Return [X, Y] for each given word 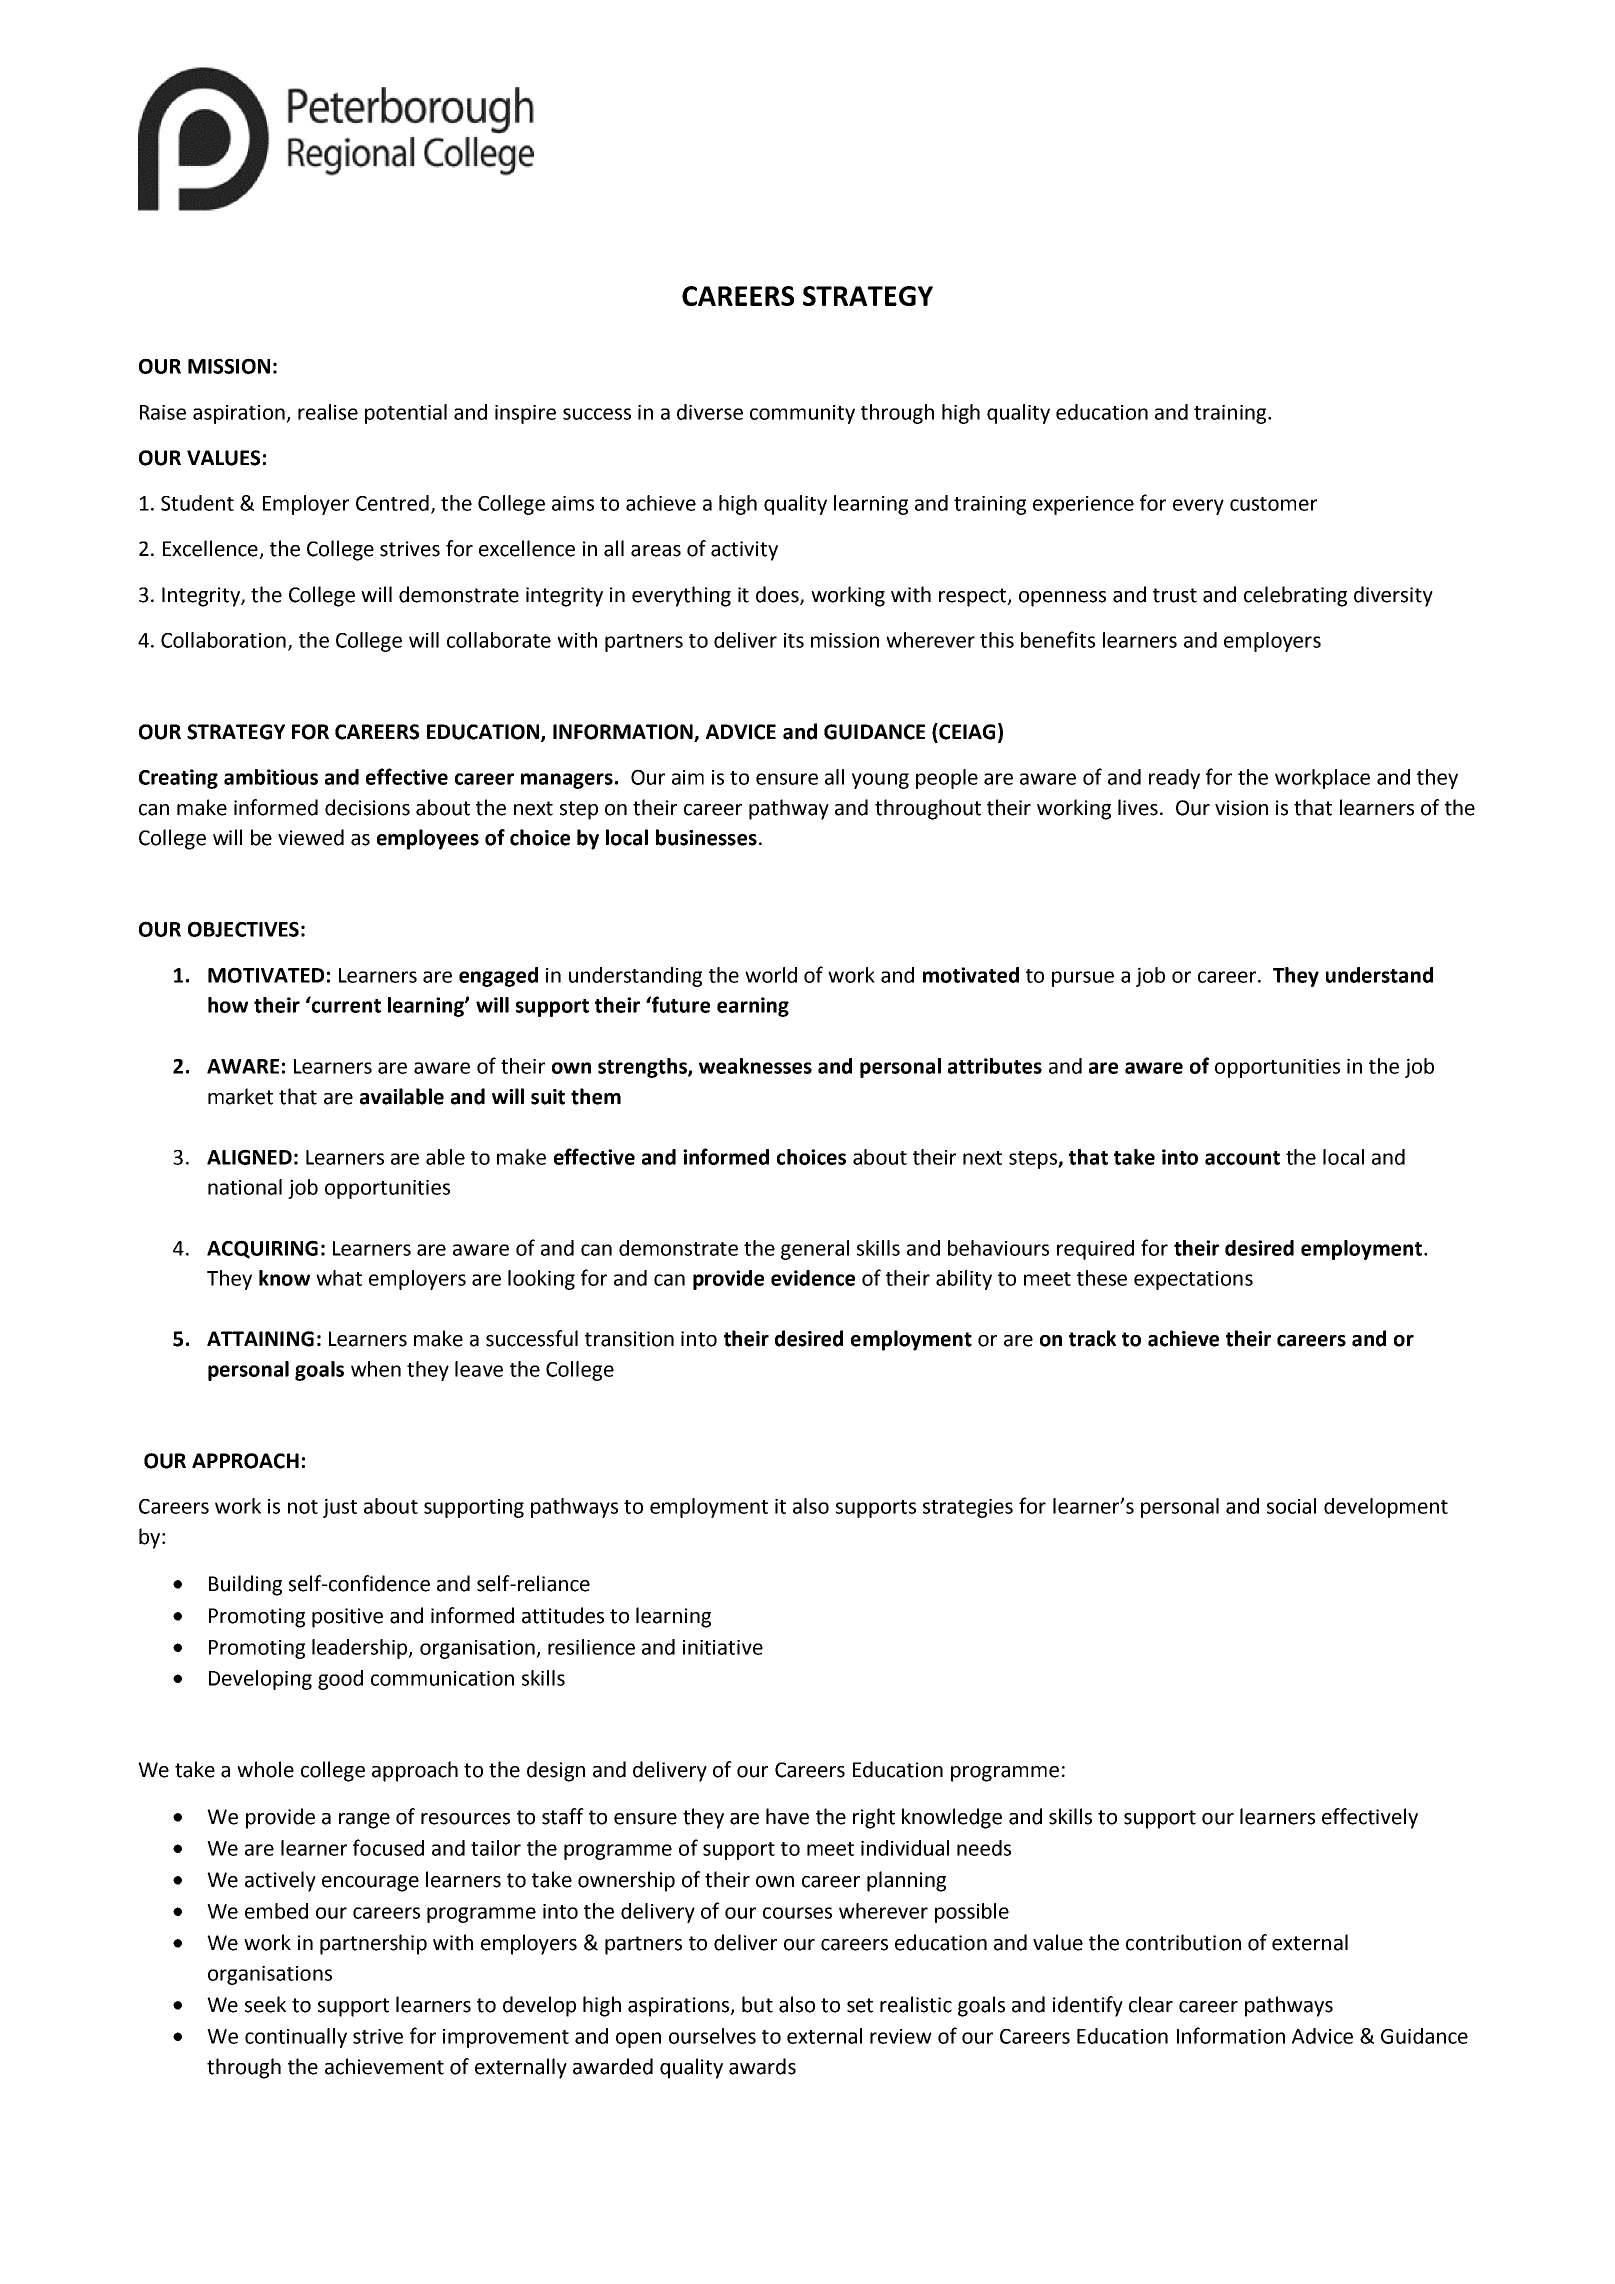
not [303, 1507]
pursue [1083, 979]
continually [296, 2038]
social [1291, 1506]
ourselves [712, 2036]
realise [328, 412]
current [345, 1004]
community [802, 414]
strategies [968, 1508]
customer [1273, 504]
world [771, 975]
